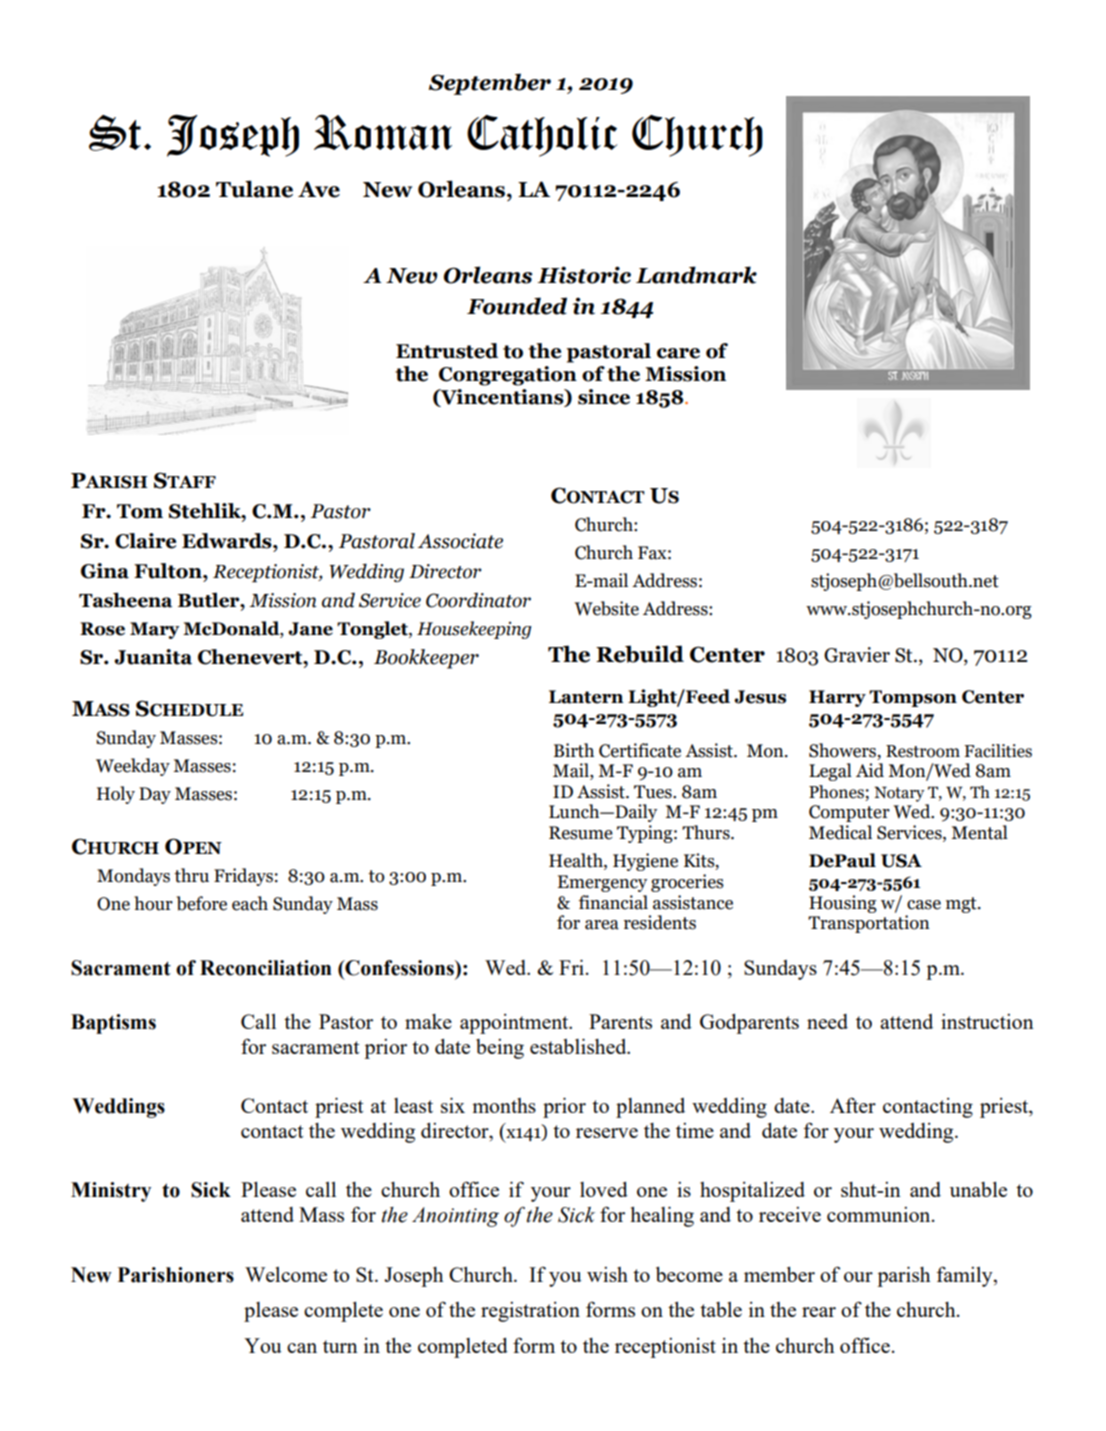 This screenshot has width=1106, height=1431. What do you see at coordinates (542, 136) in the screenshot?
I see `Catholic` at bounding box center [542, 136].
